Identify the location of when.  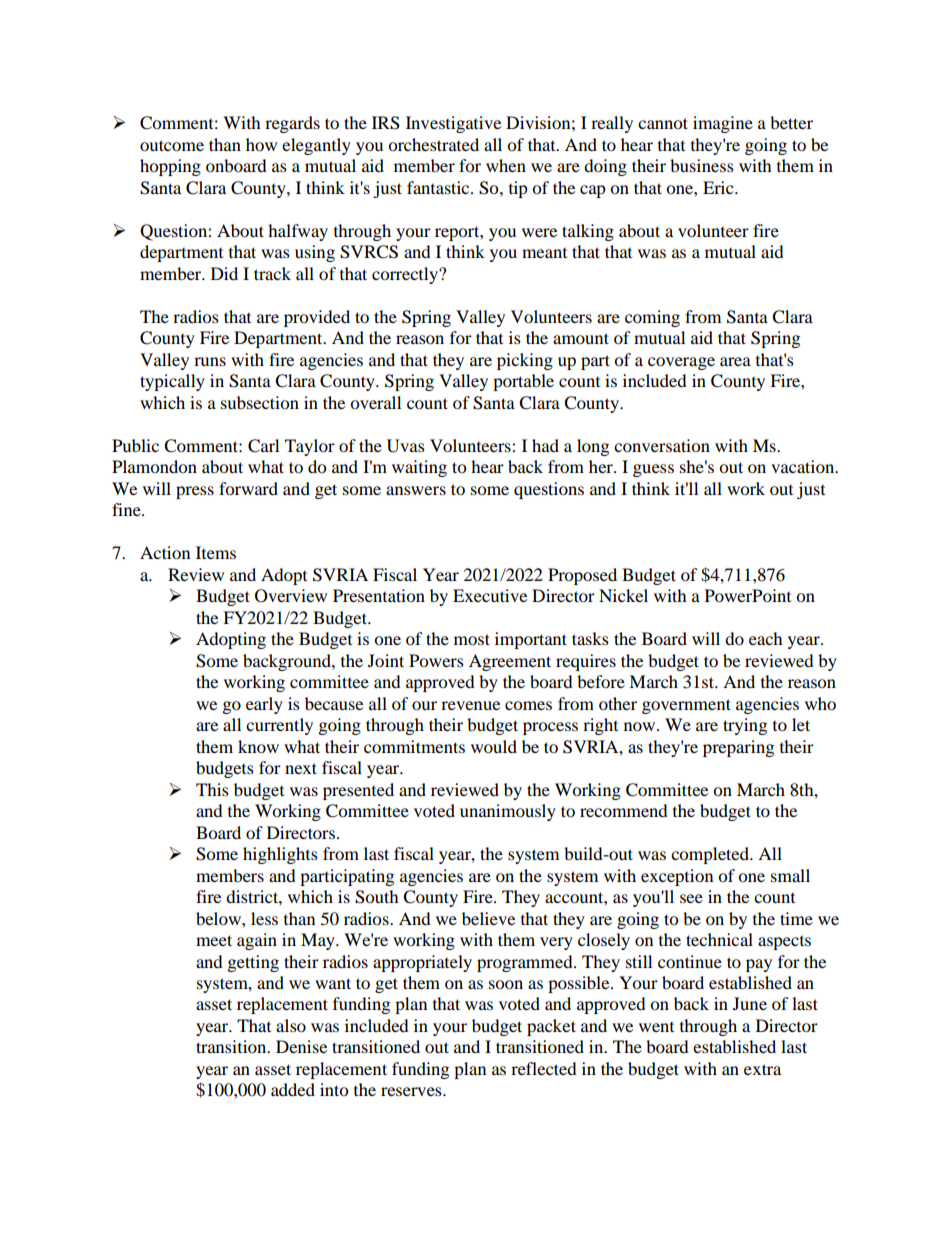
(506, 165).
